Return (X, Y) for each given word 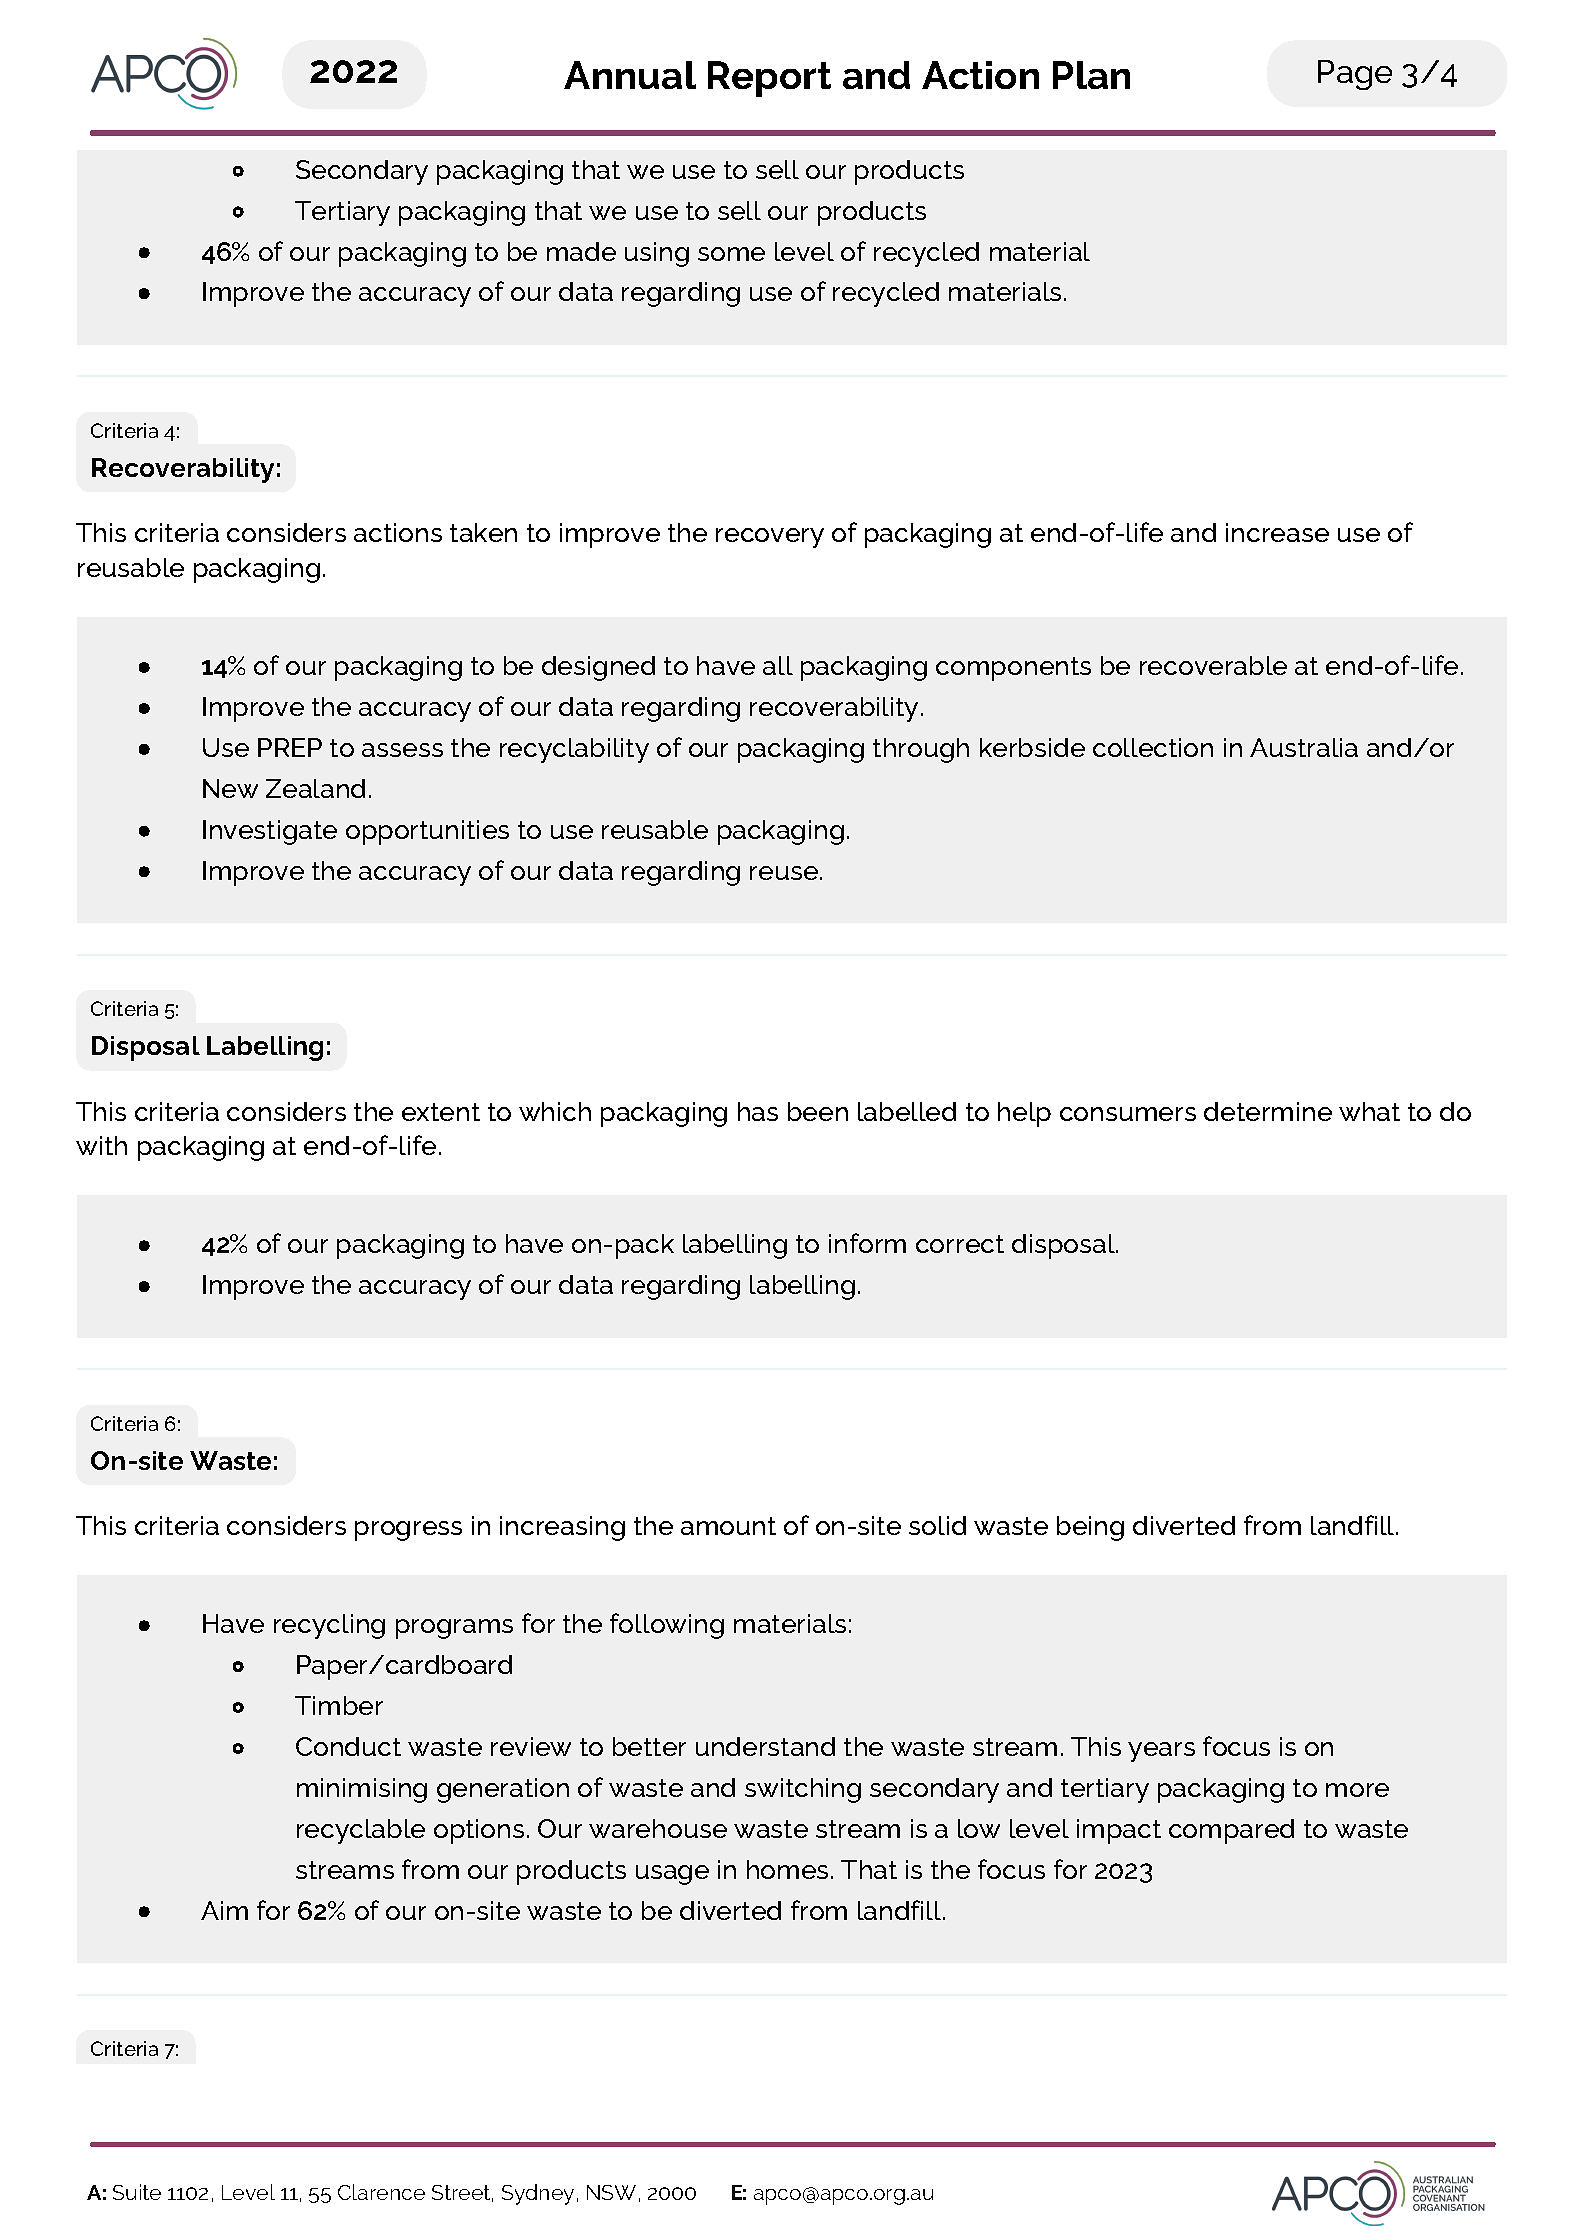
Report (769, 79)
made (581, 251)
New (230, 788)
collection (1153, 747)
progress (408, 1531)
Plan (1091, 75)
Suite (137, 2192)
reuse (785, 873)
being (1090, 1528)
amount (728, 1526)
